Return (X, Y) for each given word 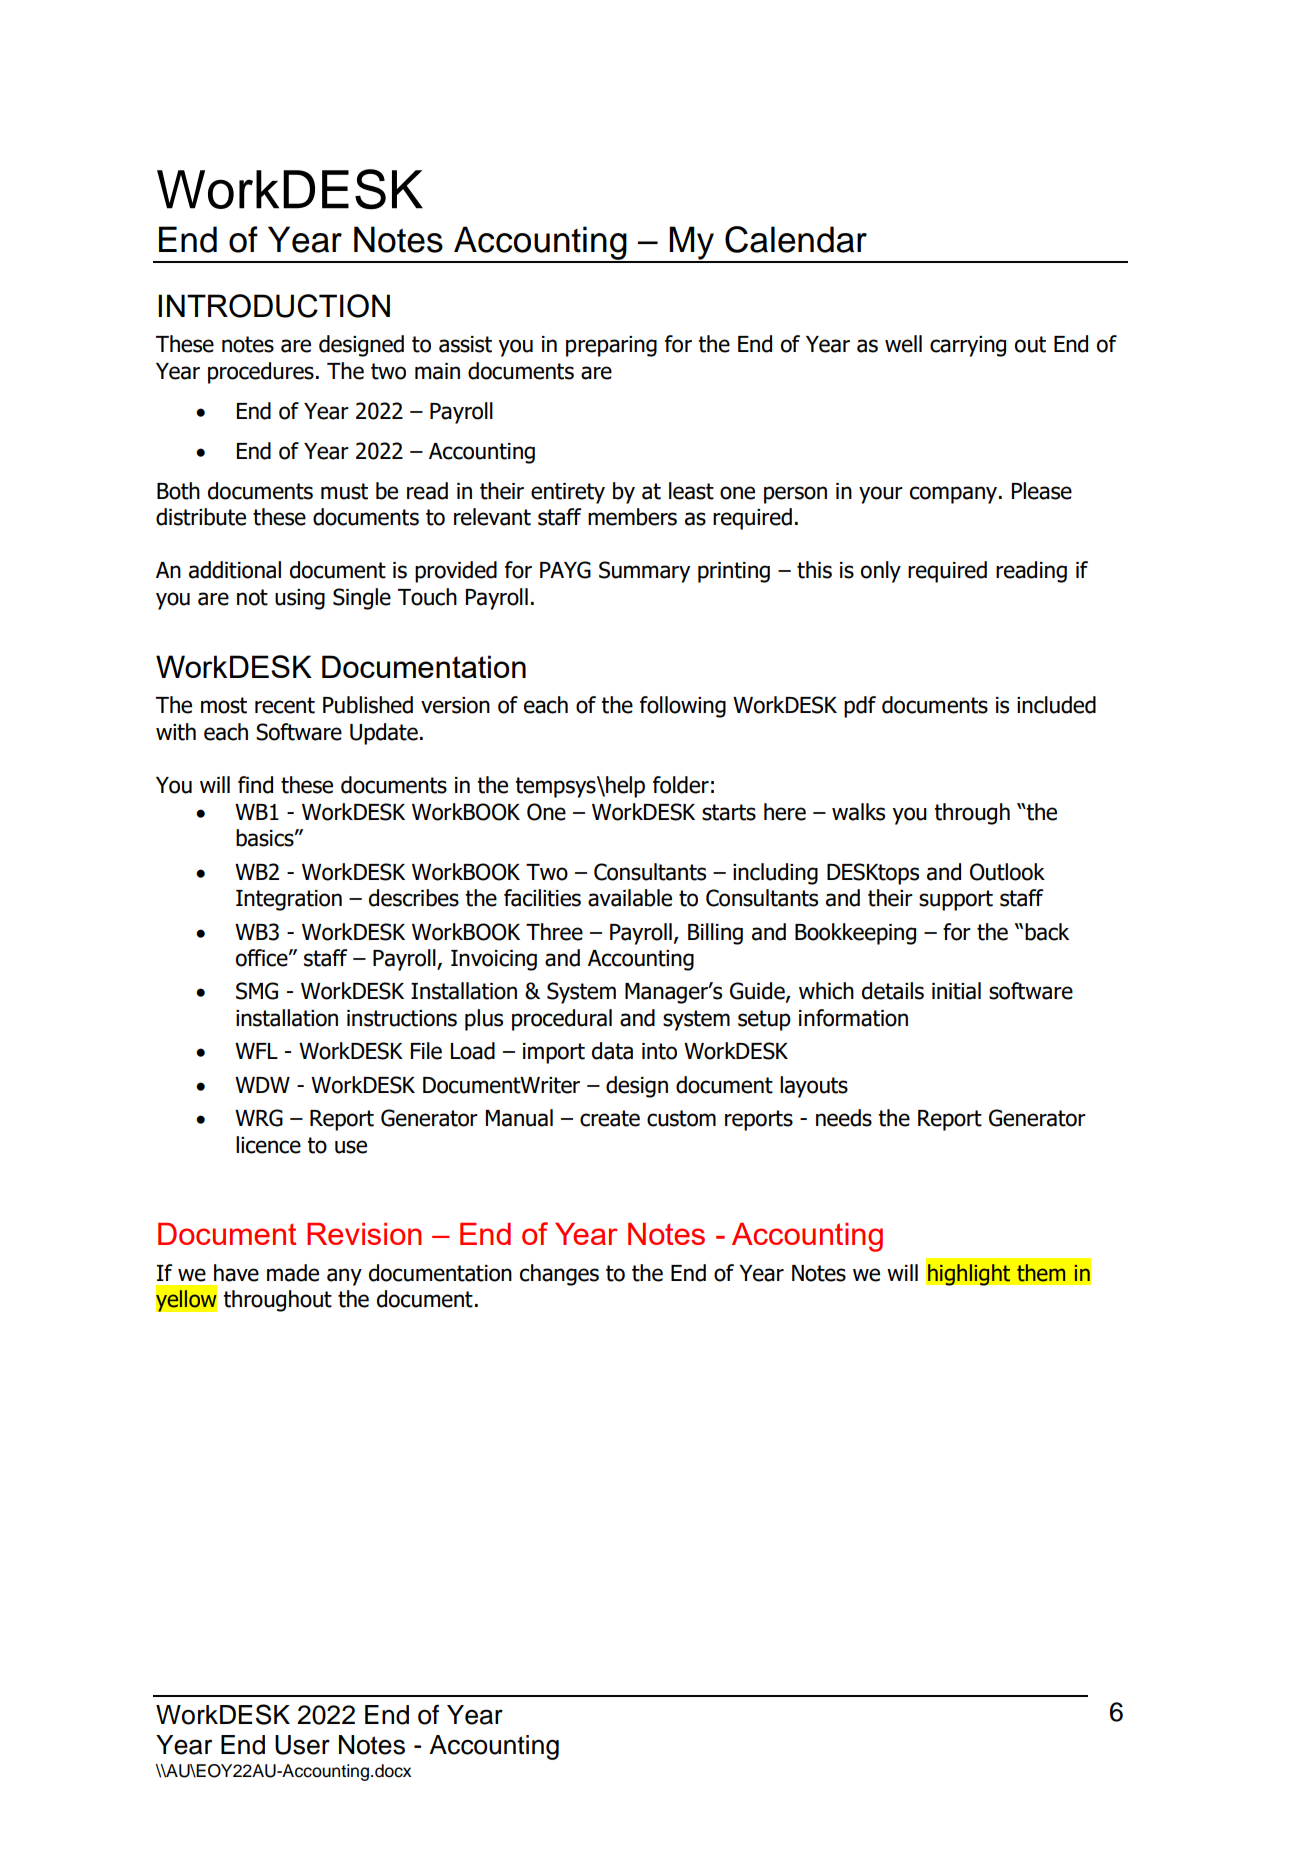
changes (559, 1275)
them (1041, 1273)
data (612, 1051)
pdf (860, 707)
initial (956, 991)
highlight (969, 1275)
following (683, 707)
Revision (364, 1234)
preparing (611, 346)
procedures (261, 373)
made (293, 1273)
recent (285, 705)
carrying (968, 346)
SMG (257, 991)
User (302, 1745)
